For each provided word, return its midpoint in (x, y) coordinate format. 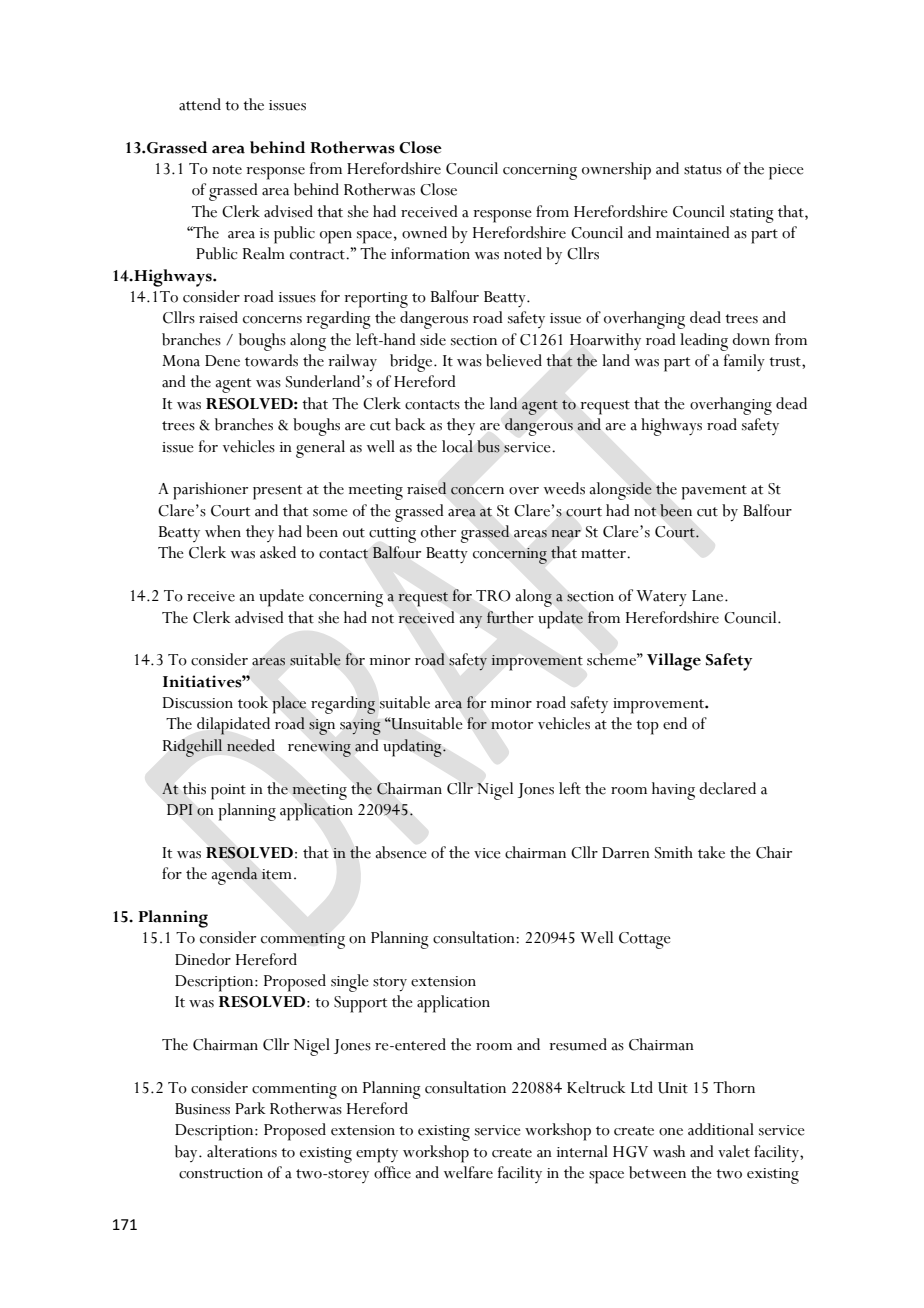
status (703, 170)
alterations (242, 1151)
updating (413, 748)
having (673, 791)
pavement (714, 492)
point (228, 792)
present (277, 492)
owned (424, 232)
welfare (468, 1172)
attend (200, 104)
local (457, 446)
